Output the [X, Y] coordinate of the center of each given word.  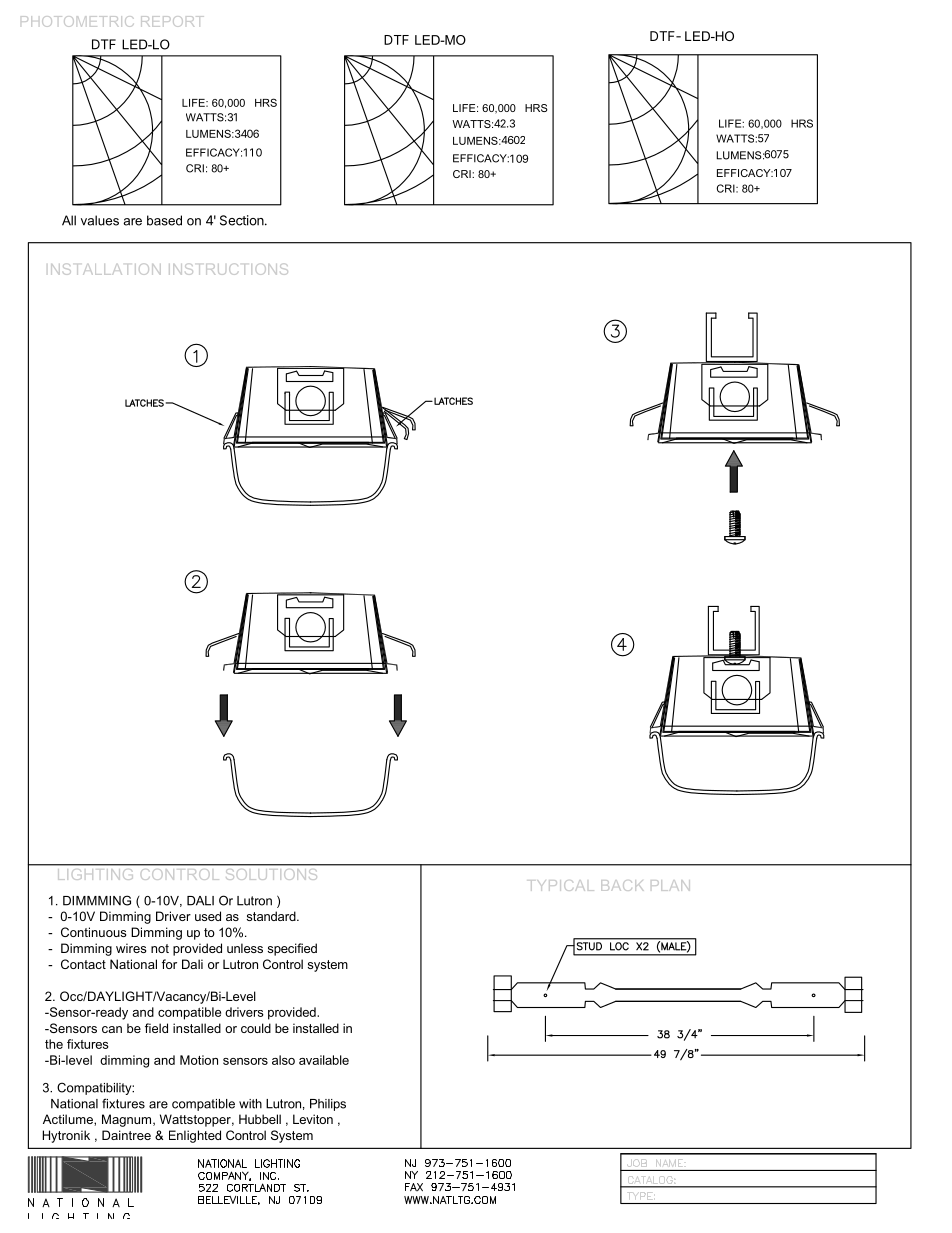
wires [131, 948]
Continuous [93, 932]
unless [245, 948]
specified [292, 949]
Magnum [128, 1120]
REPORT [172, 21]
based [164, 220]
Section [242, 220]
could [256, 1028]
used [208, 916]
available [324, 1060]
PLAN [670, 885]
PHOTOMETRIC [77, 21]
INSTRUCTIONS [228, 269]
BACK [622, 885]
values [100, 220]
